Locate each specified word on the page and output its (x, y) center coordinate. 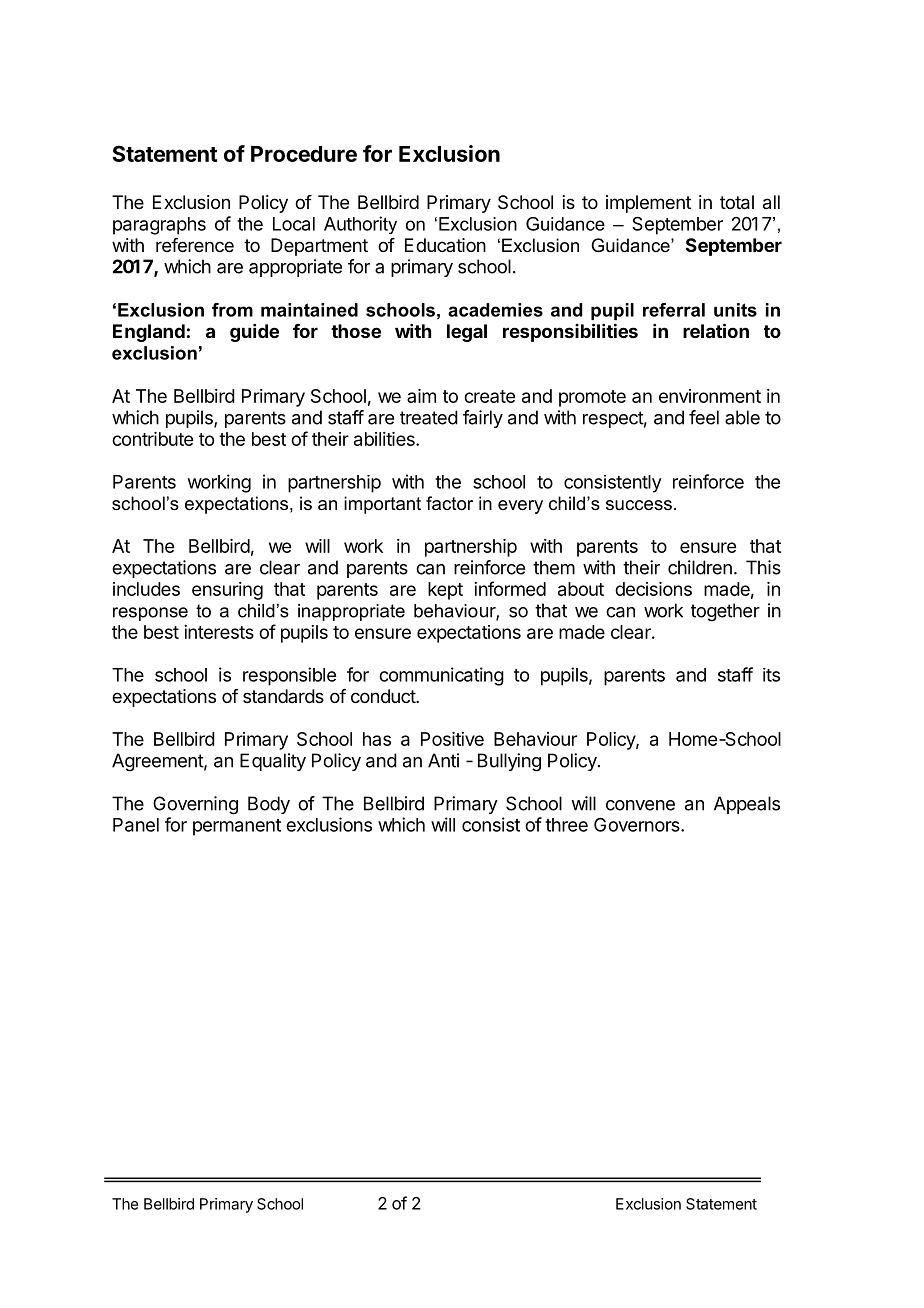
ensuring (227, 591)
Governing (195, 805)
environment (710, 396)
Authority (360, 225)
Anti (443, 760)
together (725, 612)
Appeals (747, 805)
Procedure (304, 154)
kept (445, 591)
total (737, 202)
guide (254, 333)
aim (421, 396)
